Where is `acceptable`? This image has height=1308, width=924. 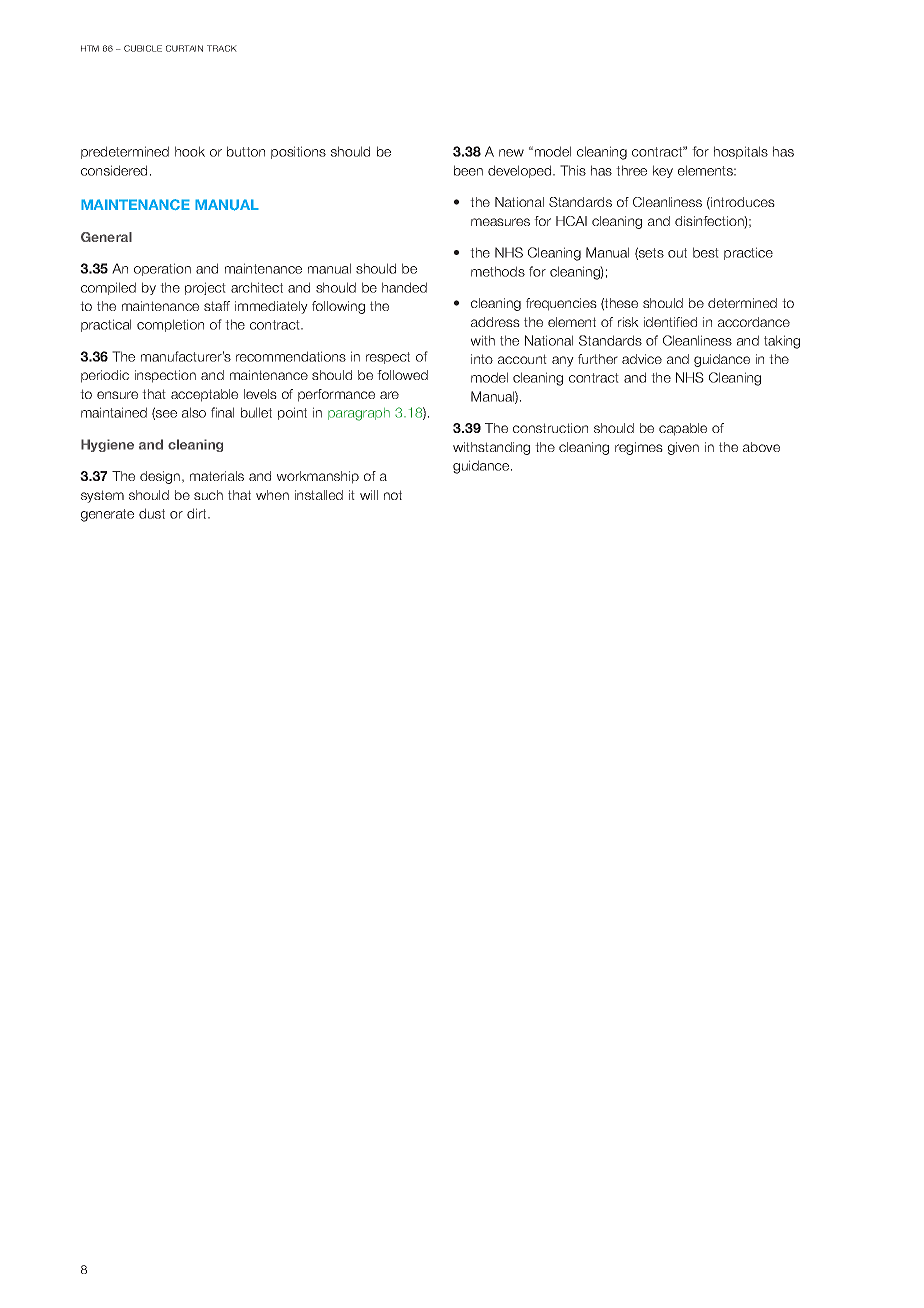 acceptable is located at coordinates (204, 395).
